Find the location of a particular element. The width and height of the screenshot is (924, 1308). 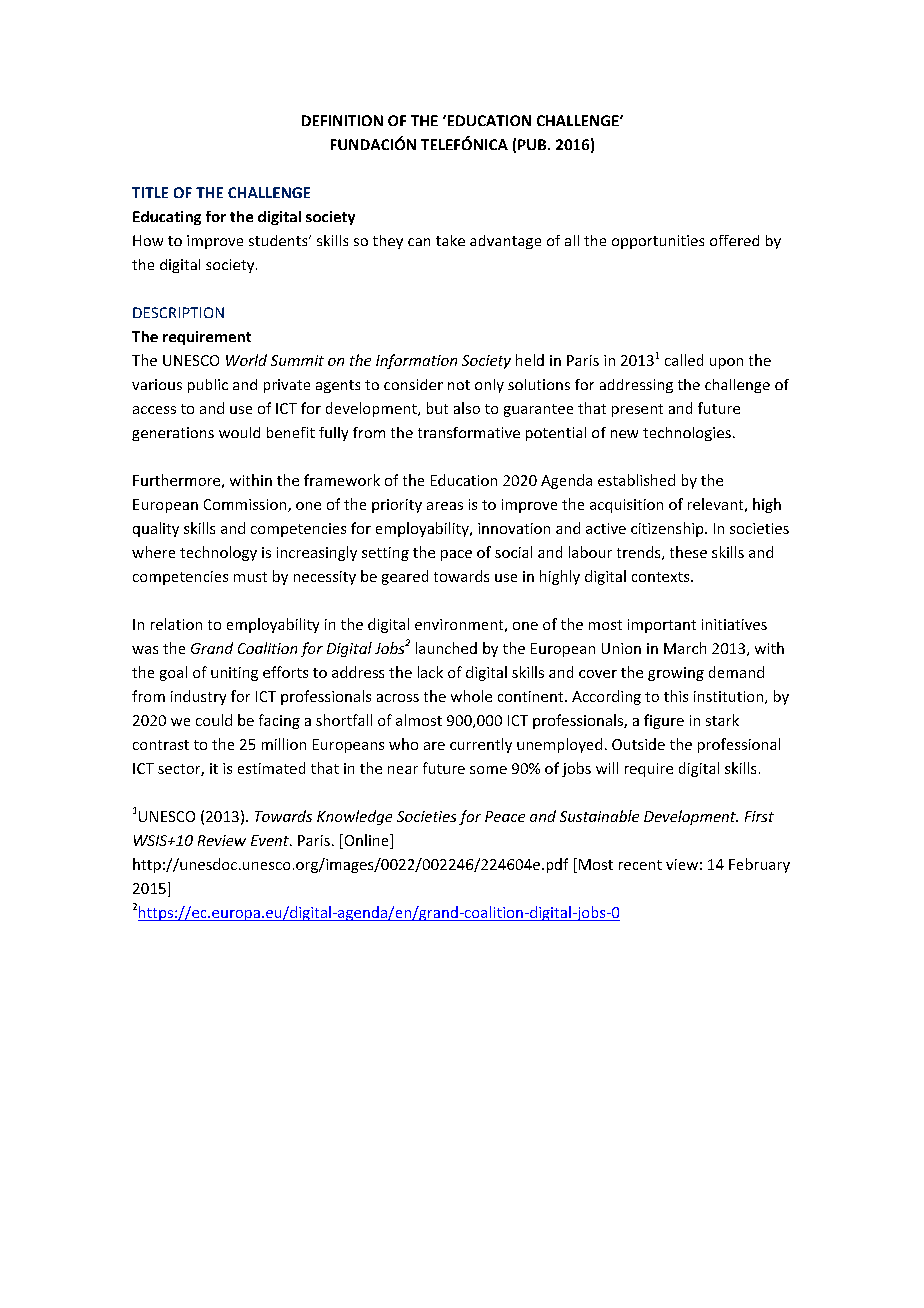

DEFINITION is located at coordinates (342, 120).
